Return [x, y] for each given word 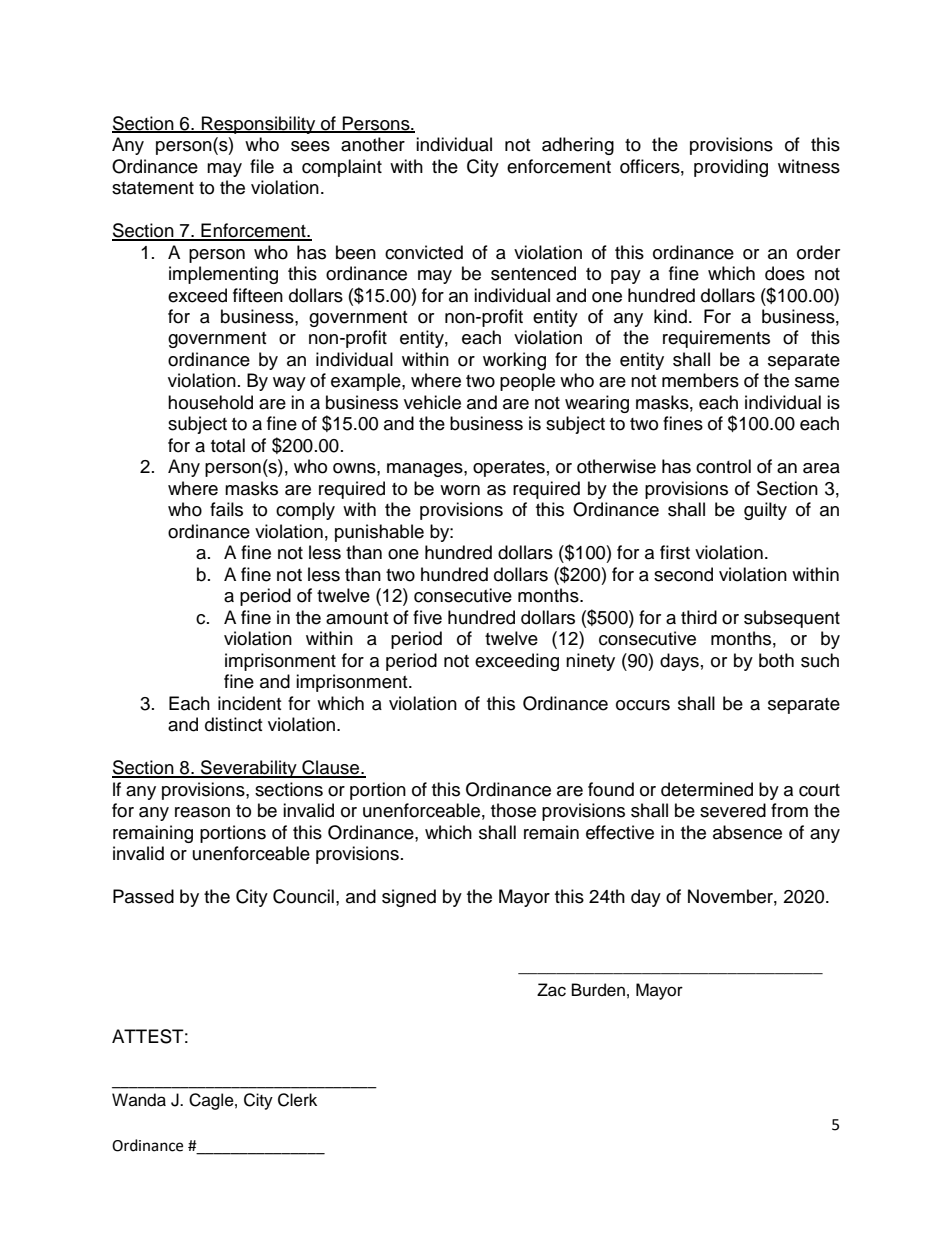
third [699, 617]
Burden [598, 990]
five [427, 617]
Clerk [297, 1100]
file [262, 166]
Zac [551, 990]
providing [731, 168]
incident [249, 703]
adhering [578, 146]
